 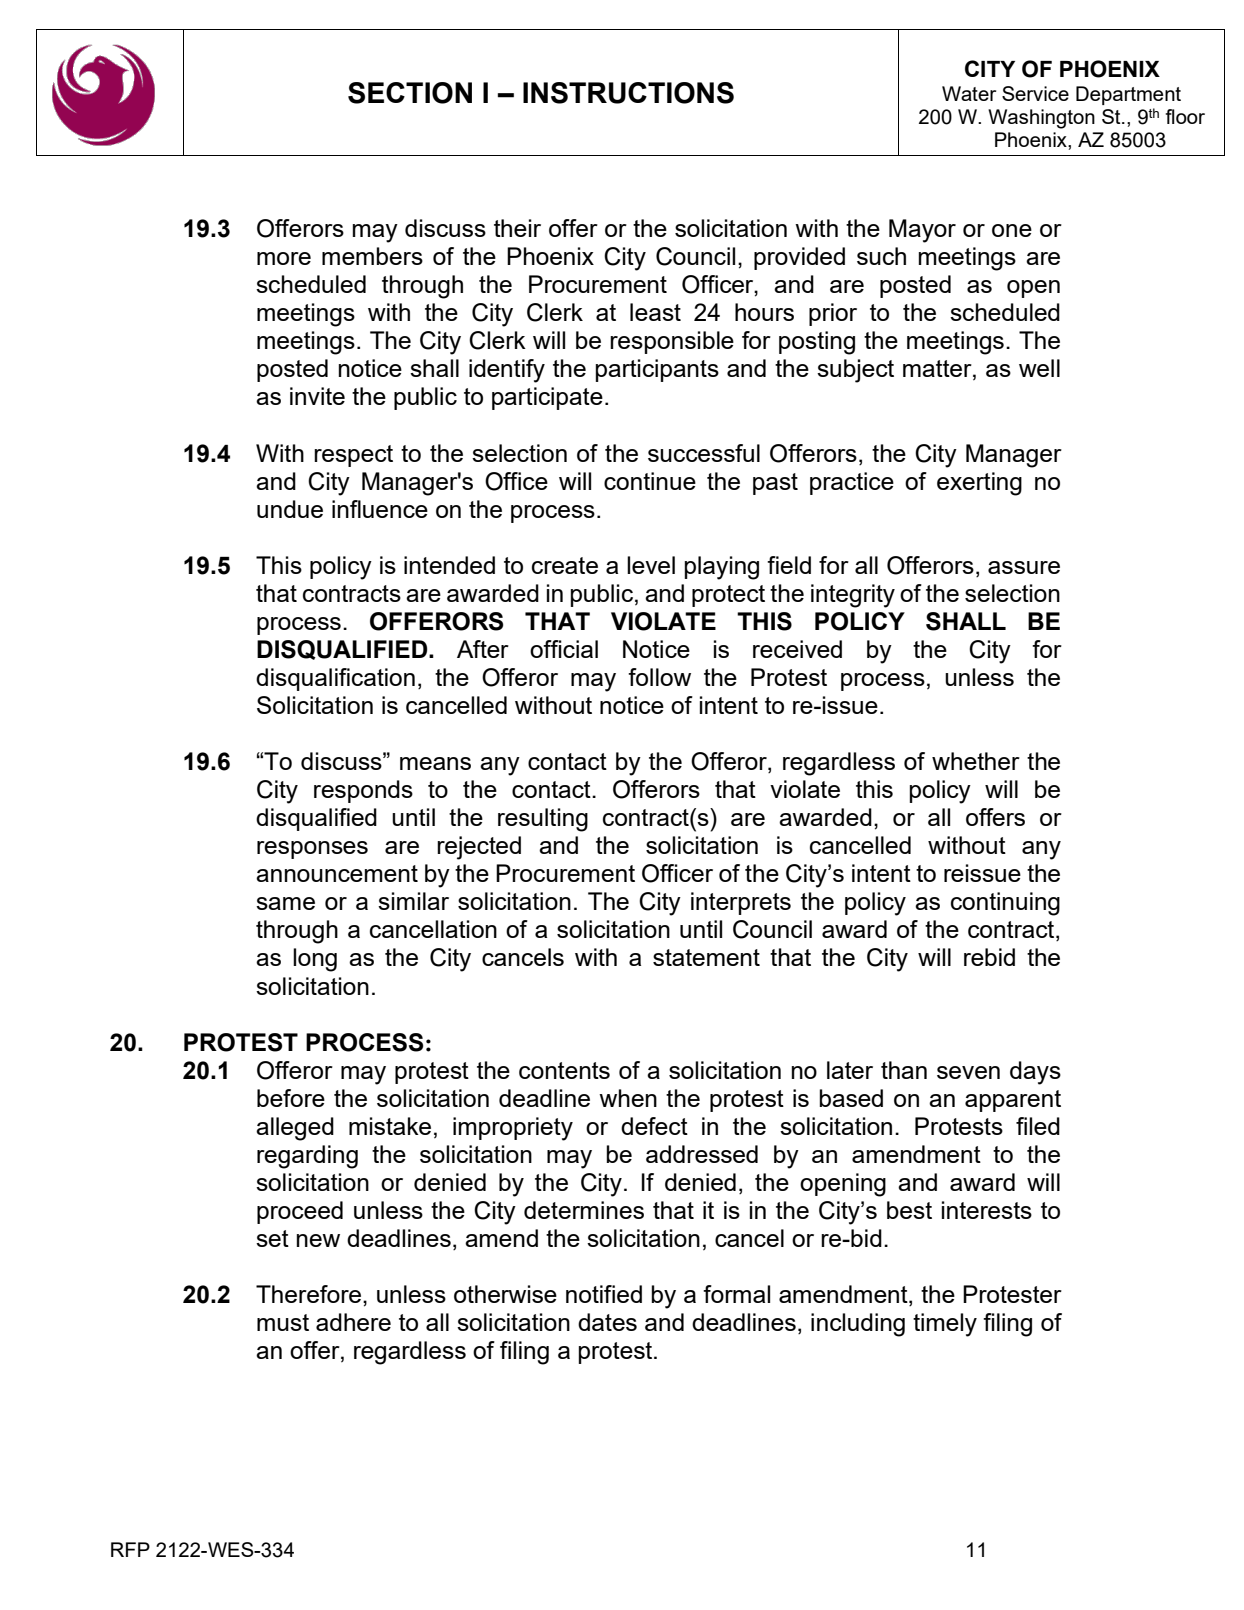 What do you see at coordinates (650, 481) in the screenshot?
I see `continue` at bounding box center [650, 481].
